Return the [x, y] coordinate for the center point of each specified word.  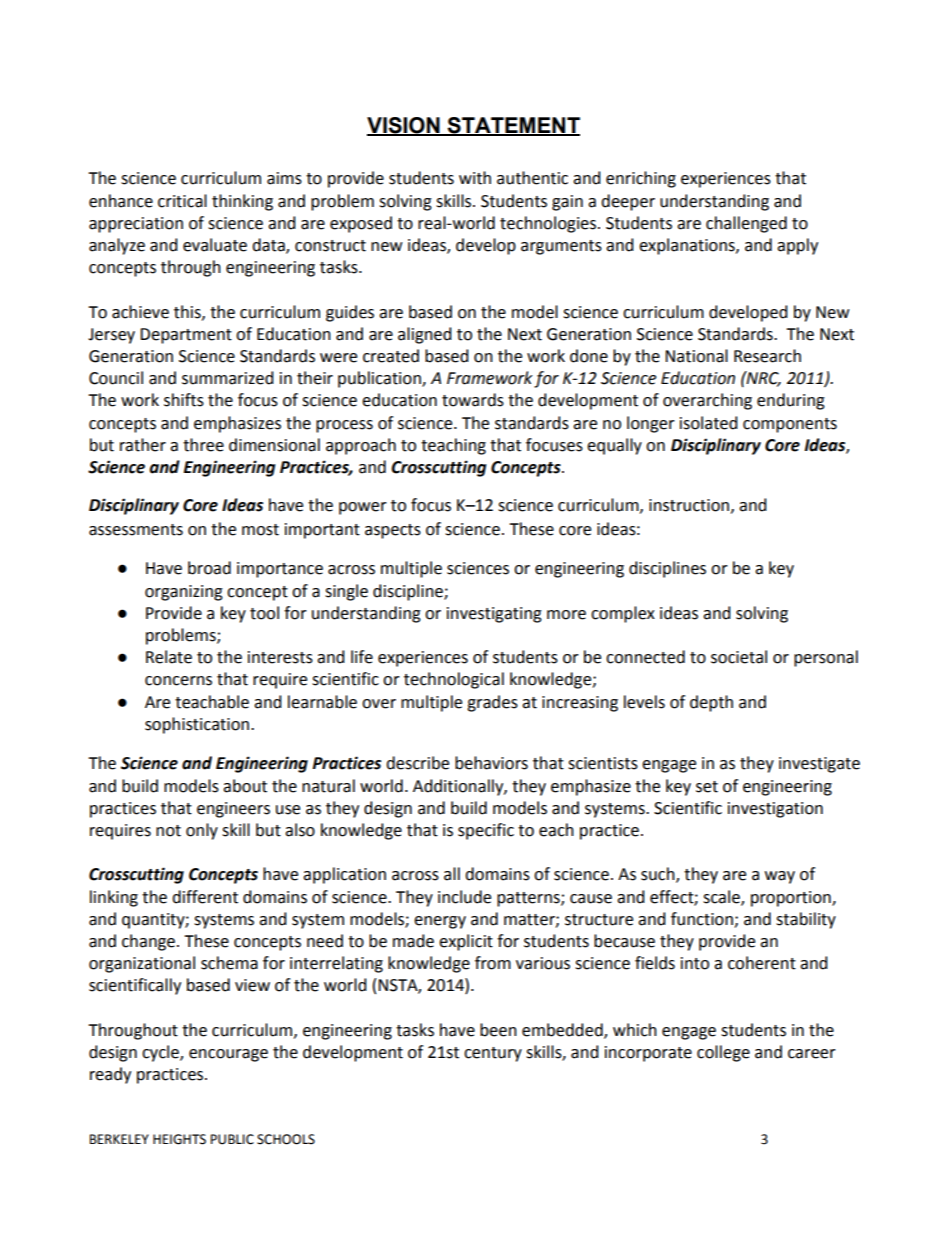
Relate [169, 657]
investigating [494, 615]
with [475, 178]
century [493, 1054]
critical [182, 201]
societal [739, 657]
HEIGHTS [179, 1139]
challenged [746, 224]
